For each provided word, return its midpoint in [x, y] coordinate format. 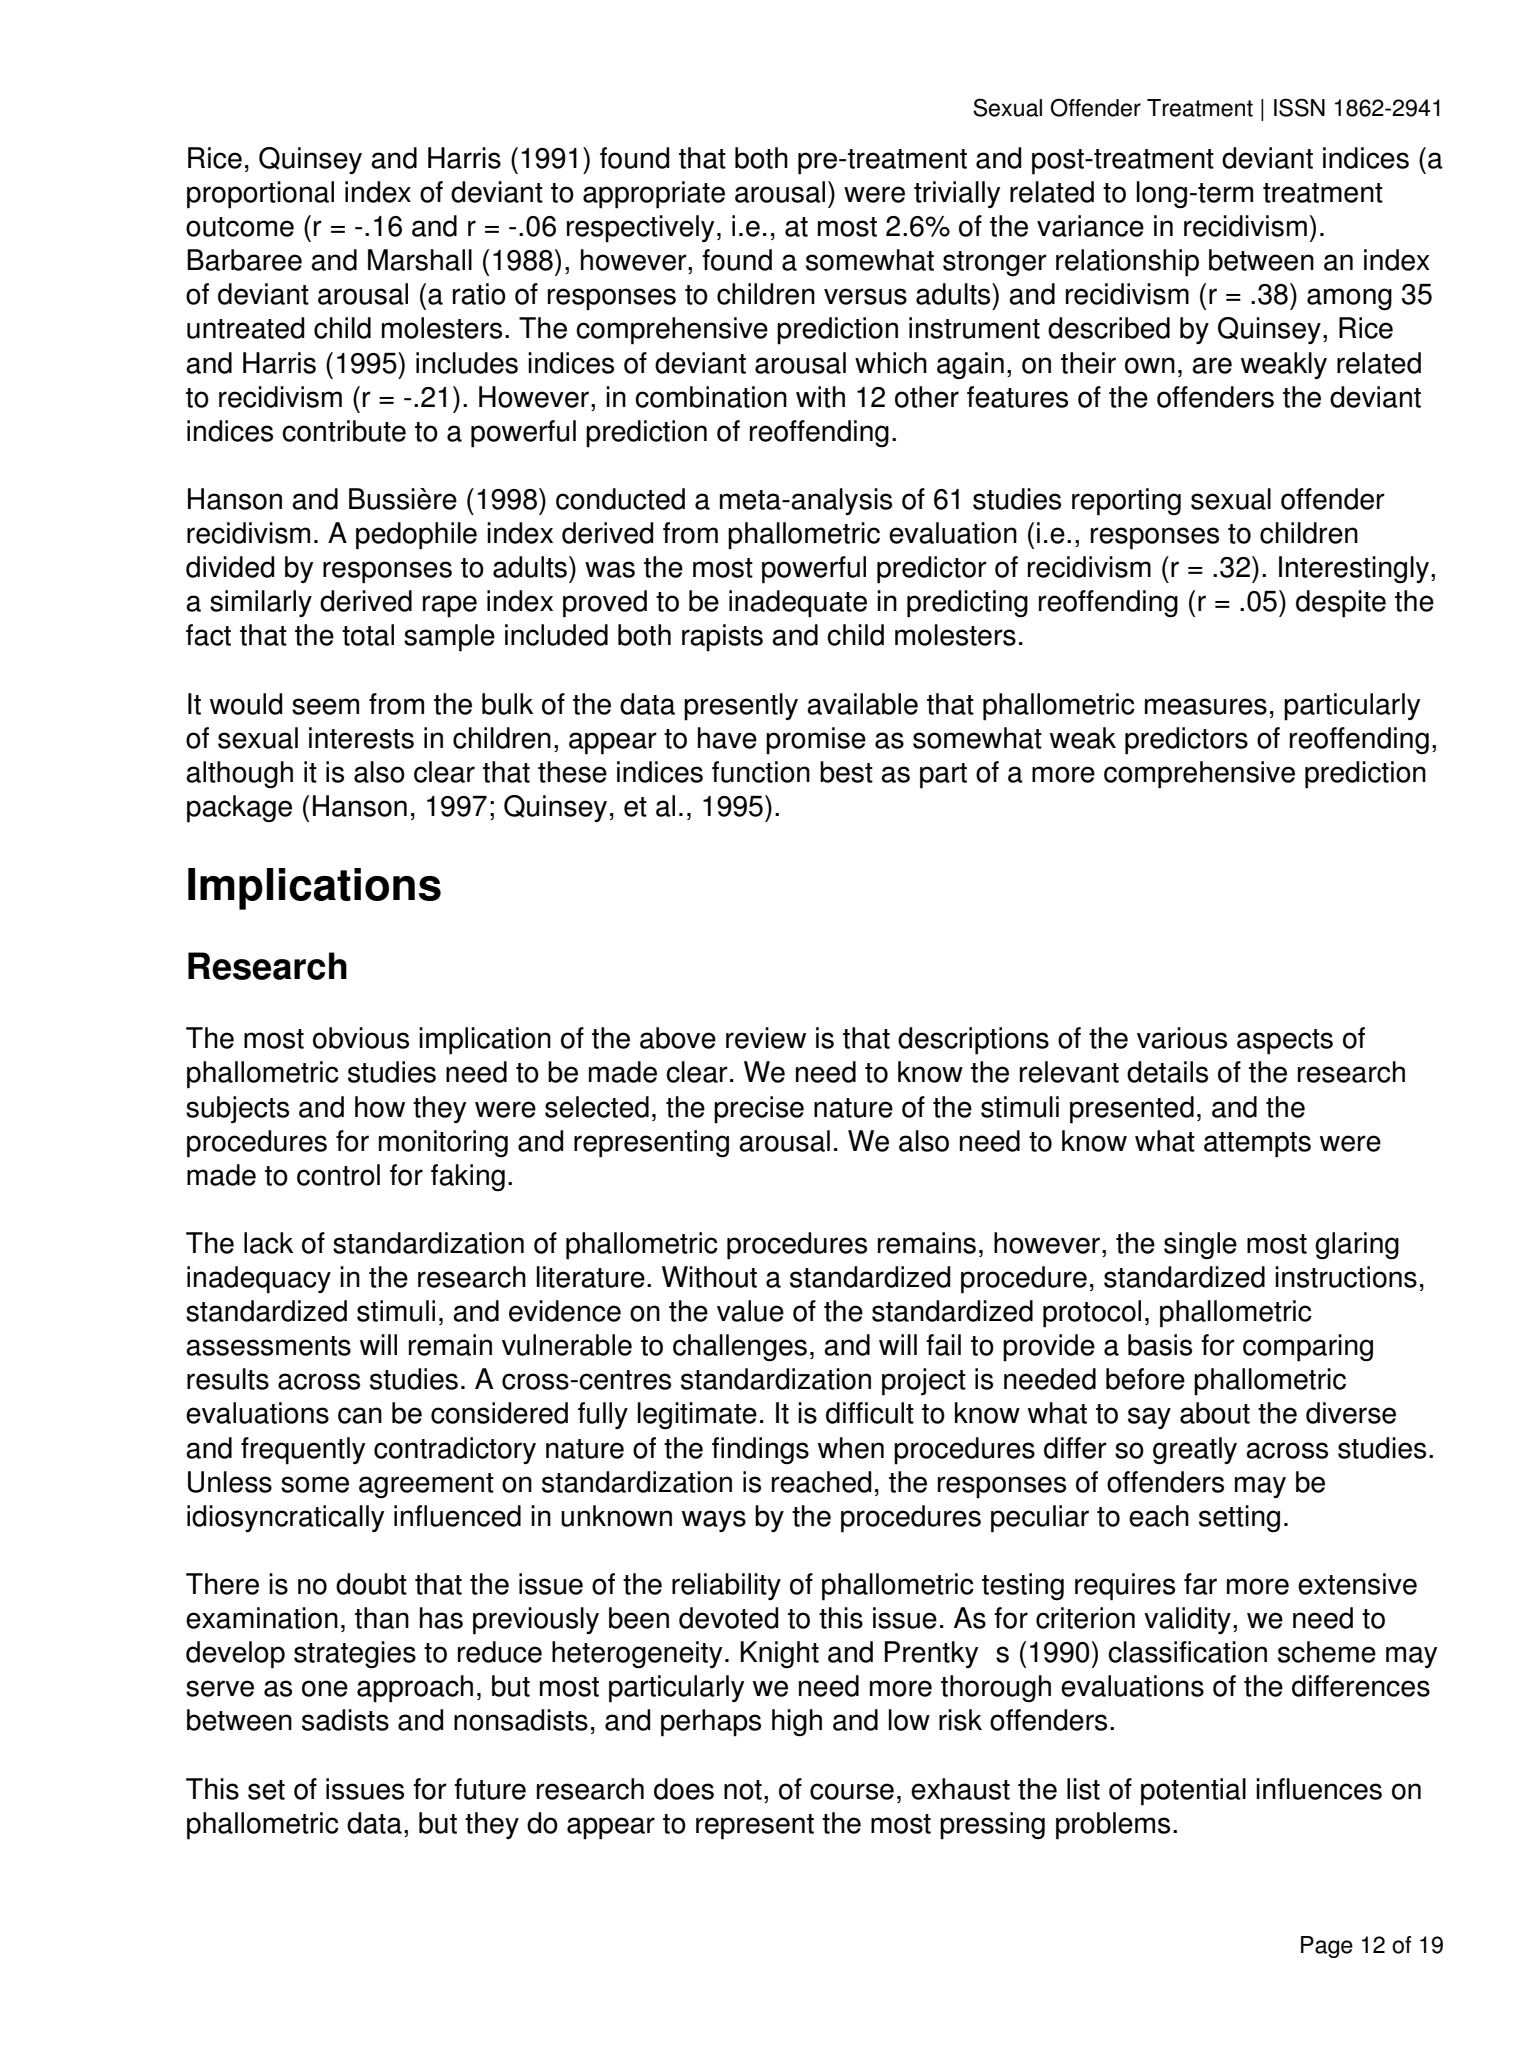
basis [1160, 1345]
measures [1206, 706]
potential [1193, 1792]
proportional [260, 195]
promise [816, 741]
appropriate [654, 195]
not [743, 1790]
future [490, 1789]
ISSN [1299, 107]
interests [361, 738]
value [750, 1311]
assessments [268, 1346]
